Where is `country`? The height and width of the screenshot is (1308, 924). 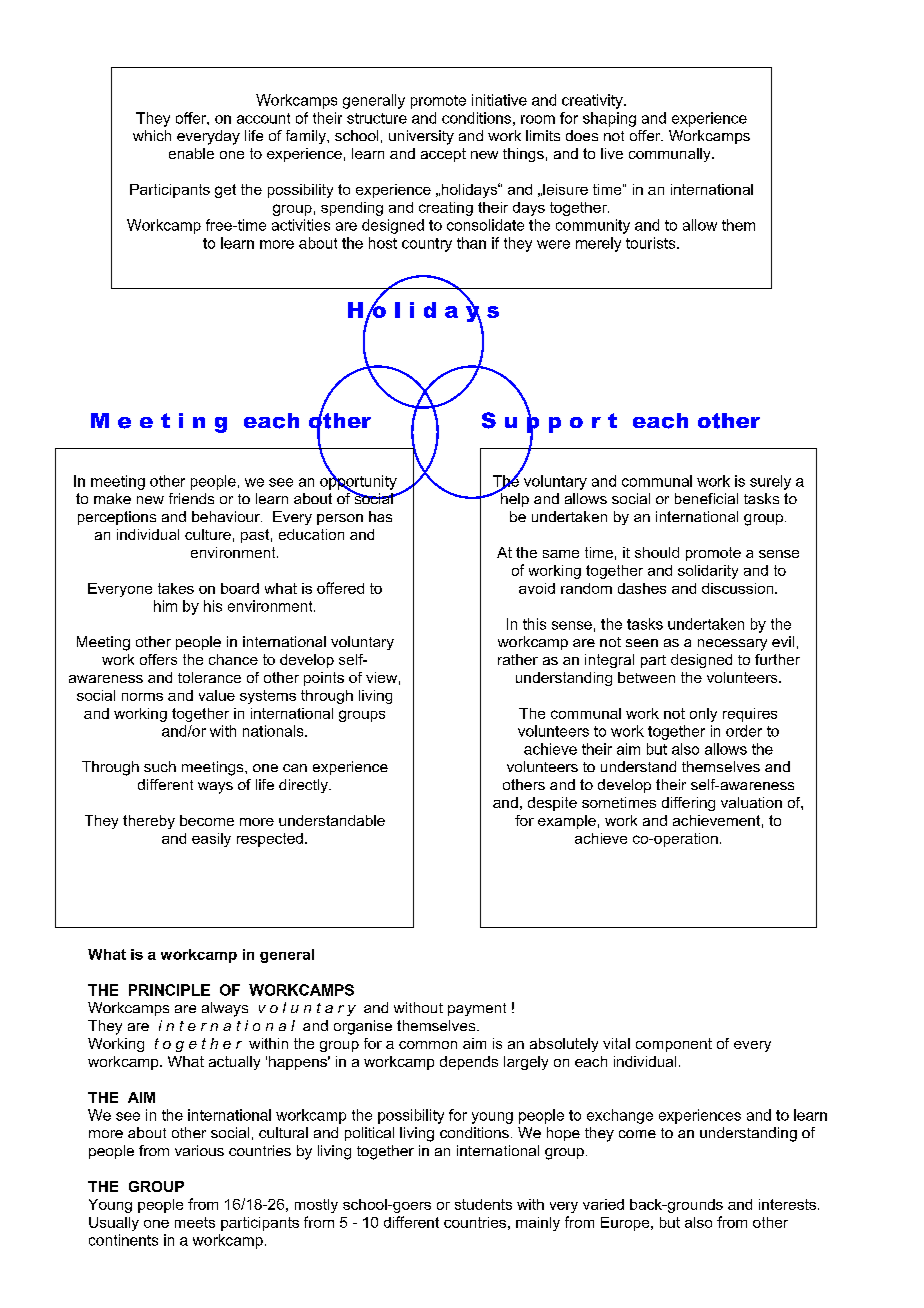
country is located at coordinates (427, 245).
